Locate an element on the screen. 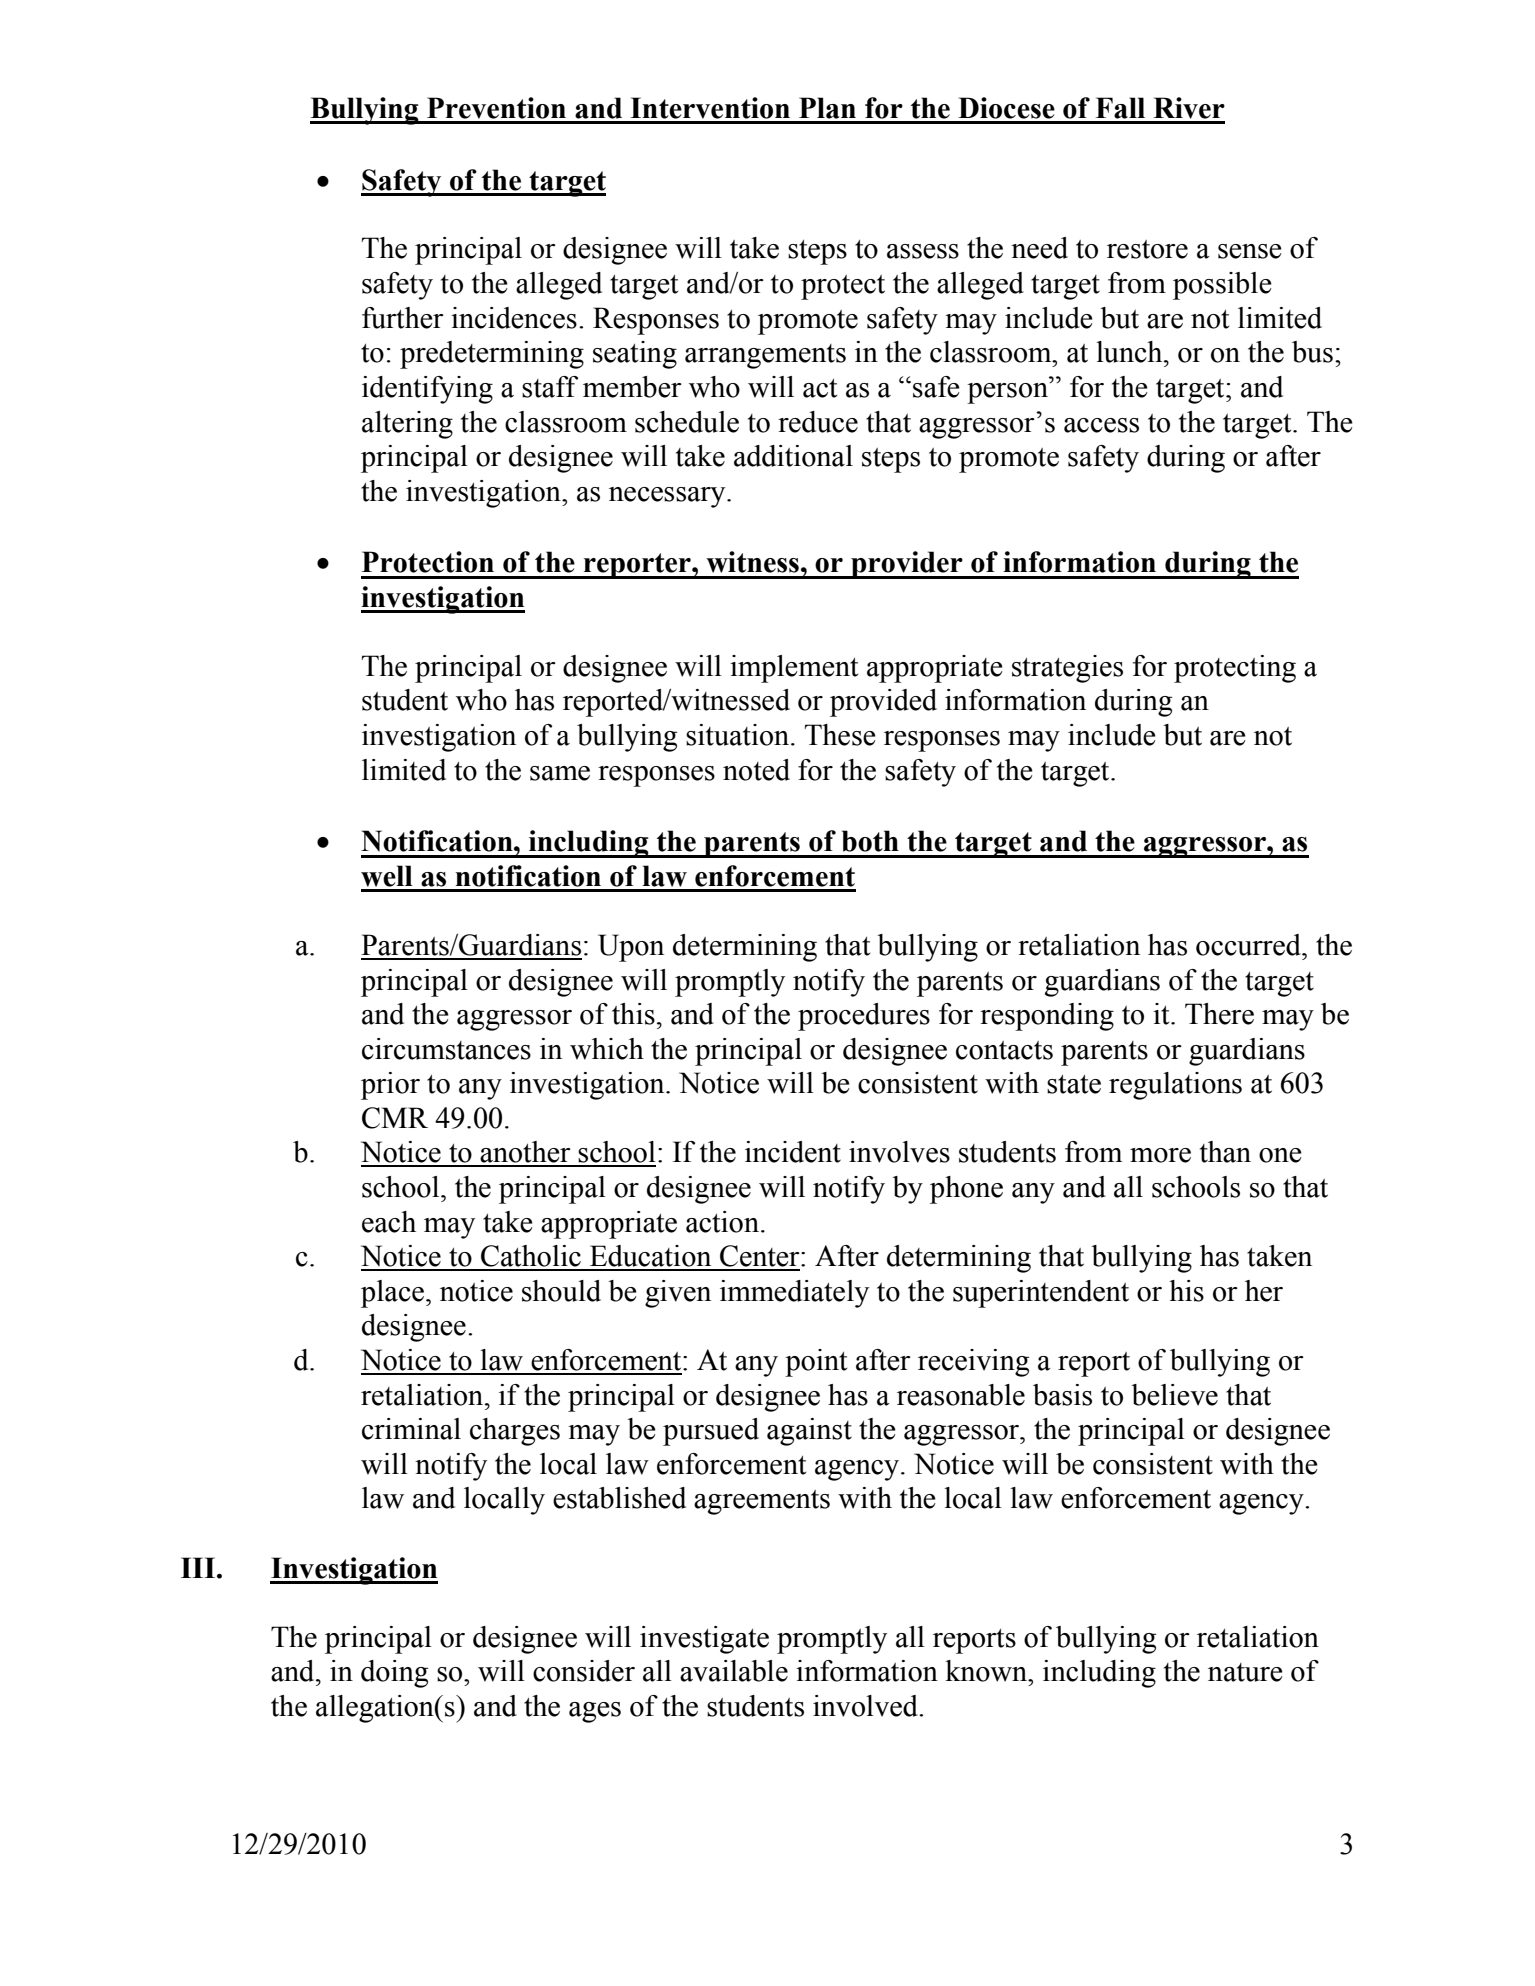  consider is located at coordinates (584, 1671).
